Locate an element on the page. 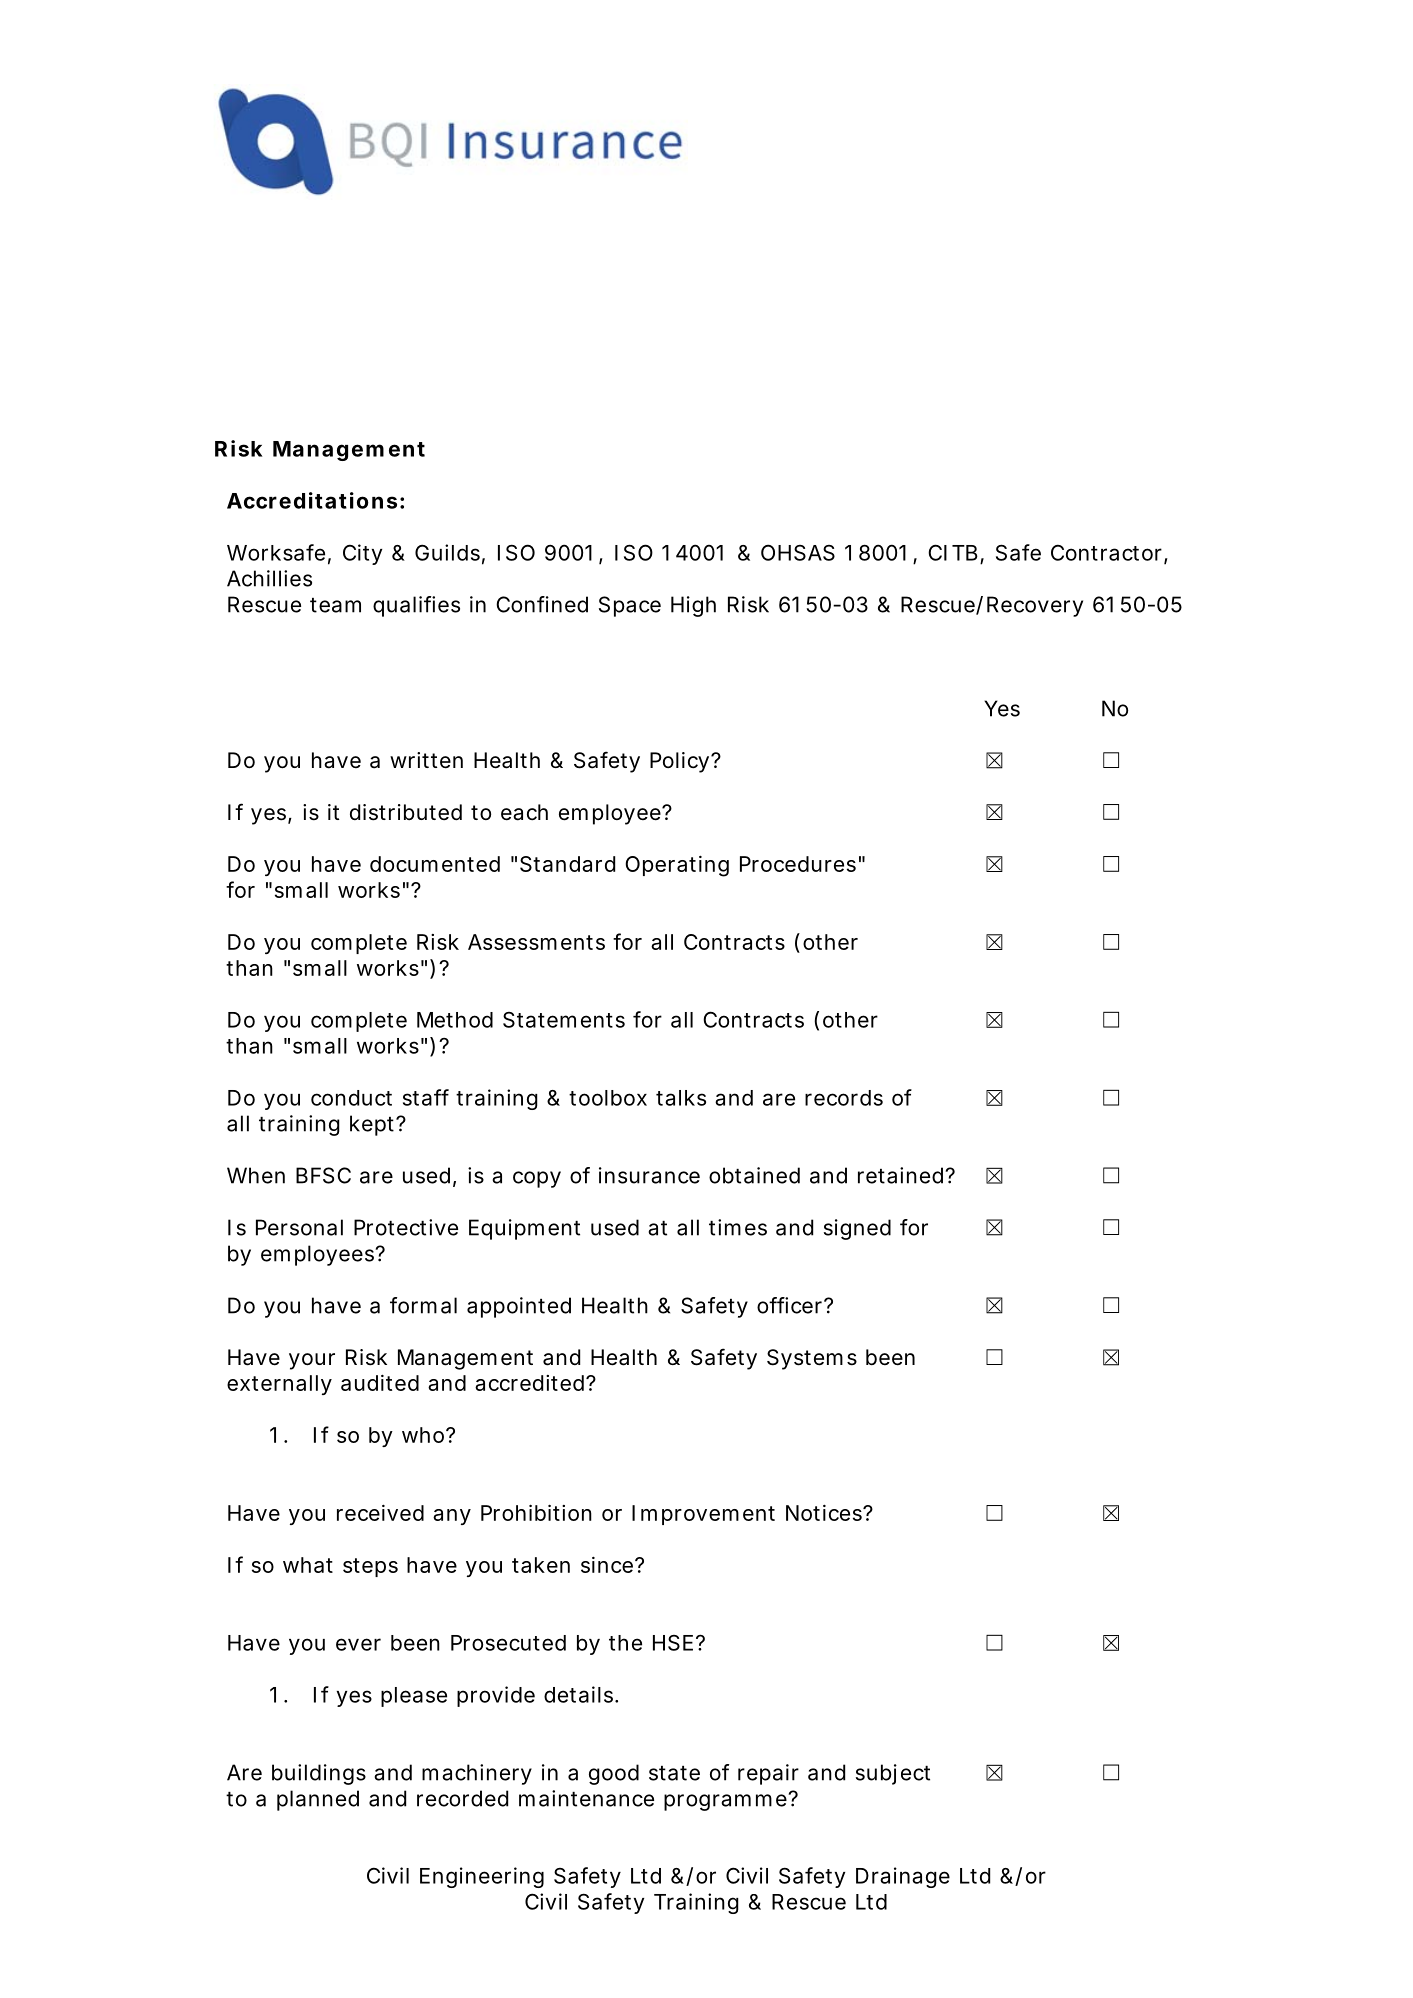 Image resolution: width=1413 pixels, height=1998 pixels. officer is located at coordinates (791, 1305).
